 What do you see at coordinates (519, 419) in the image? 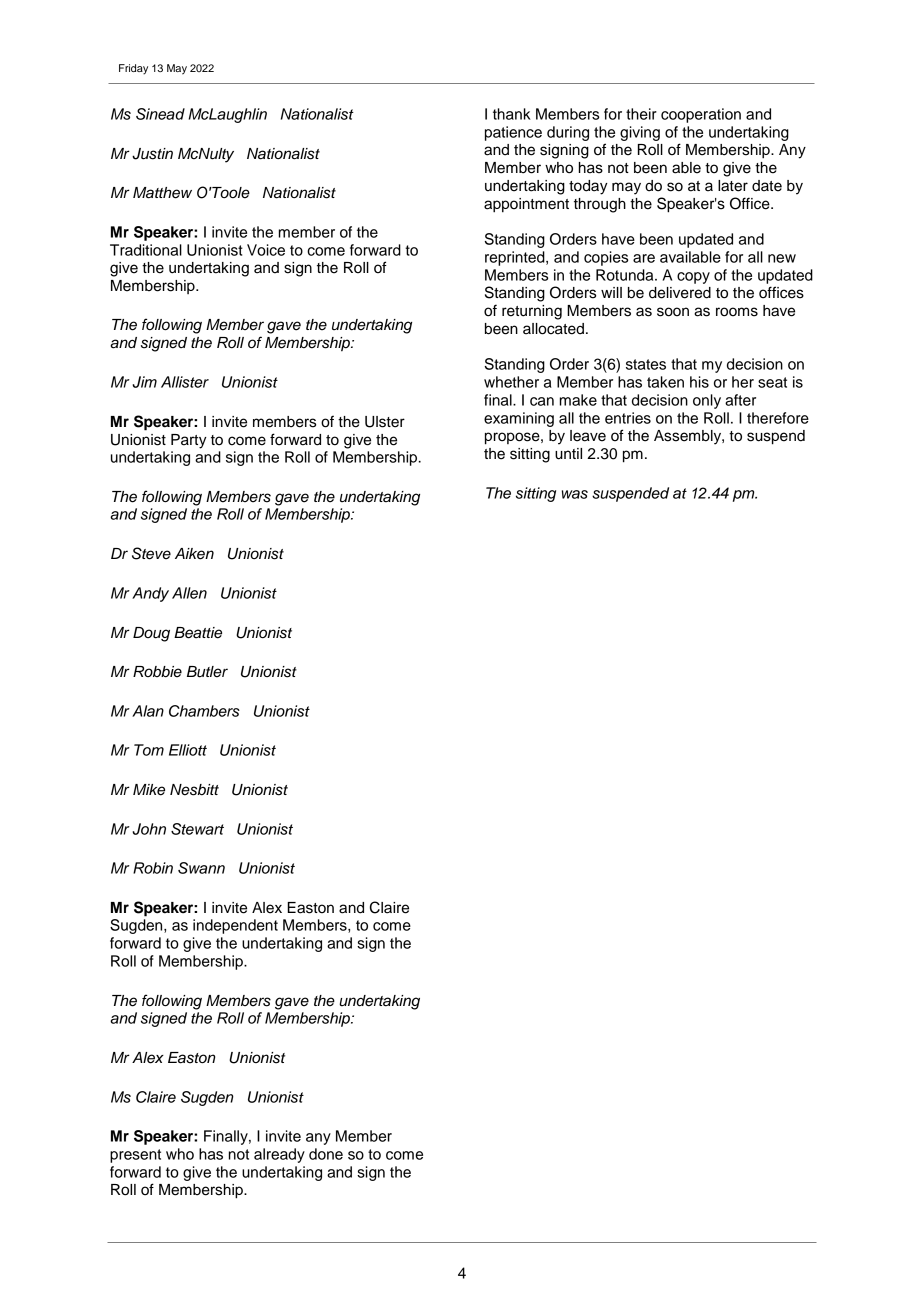
I see `examining` at bounding box center [519, 419].
